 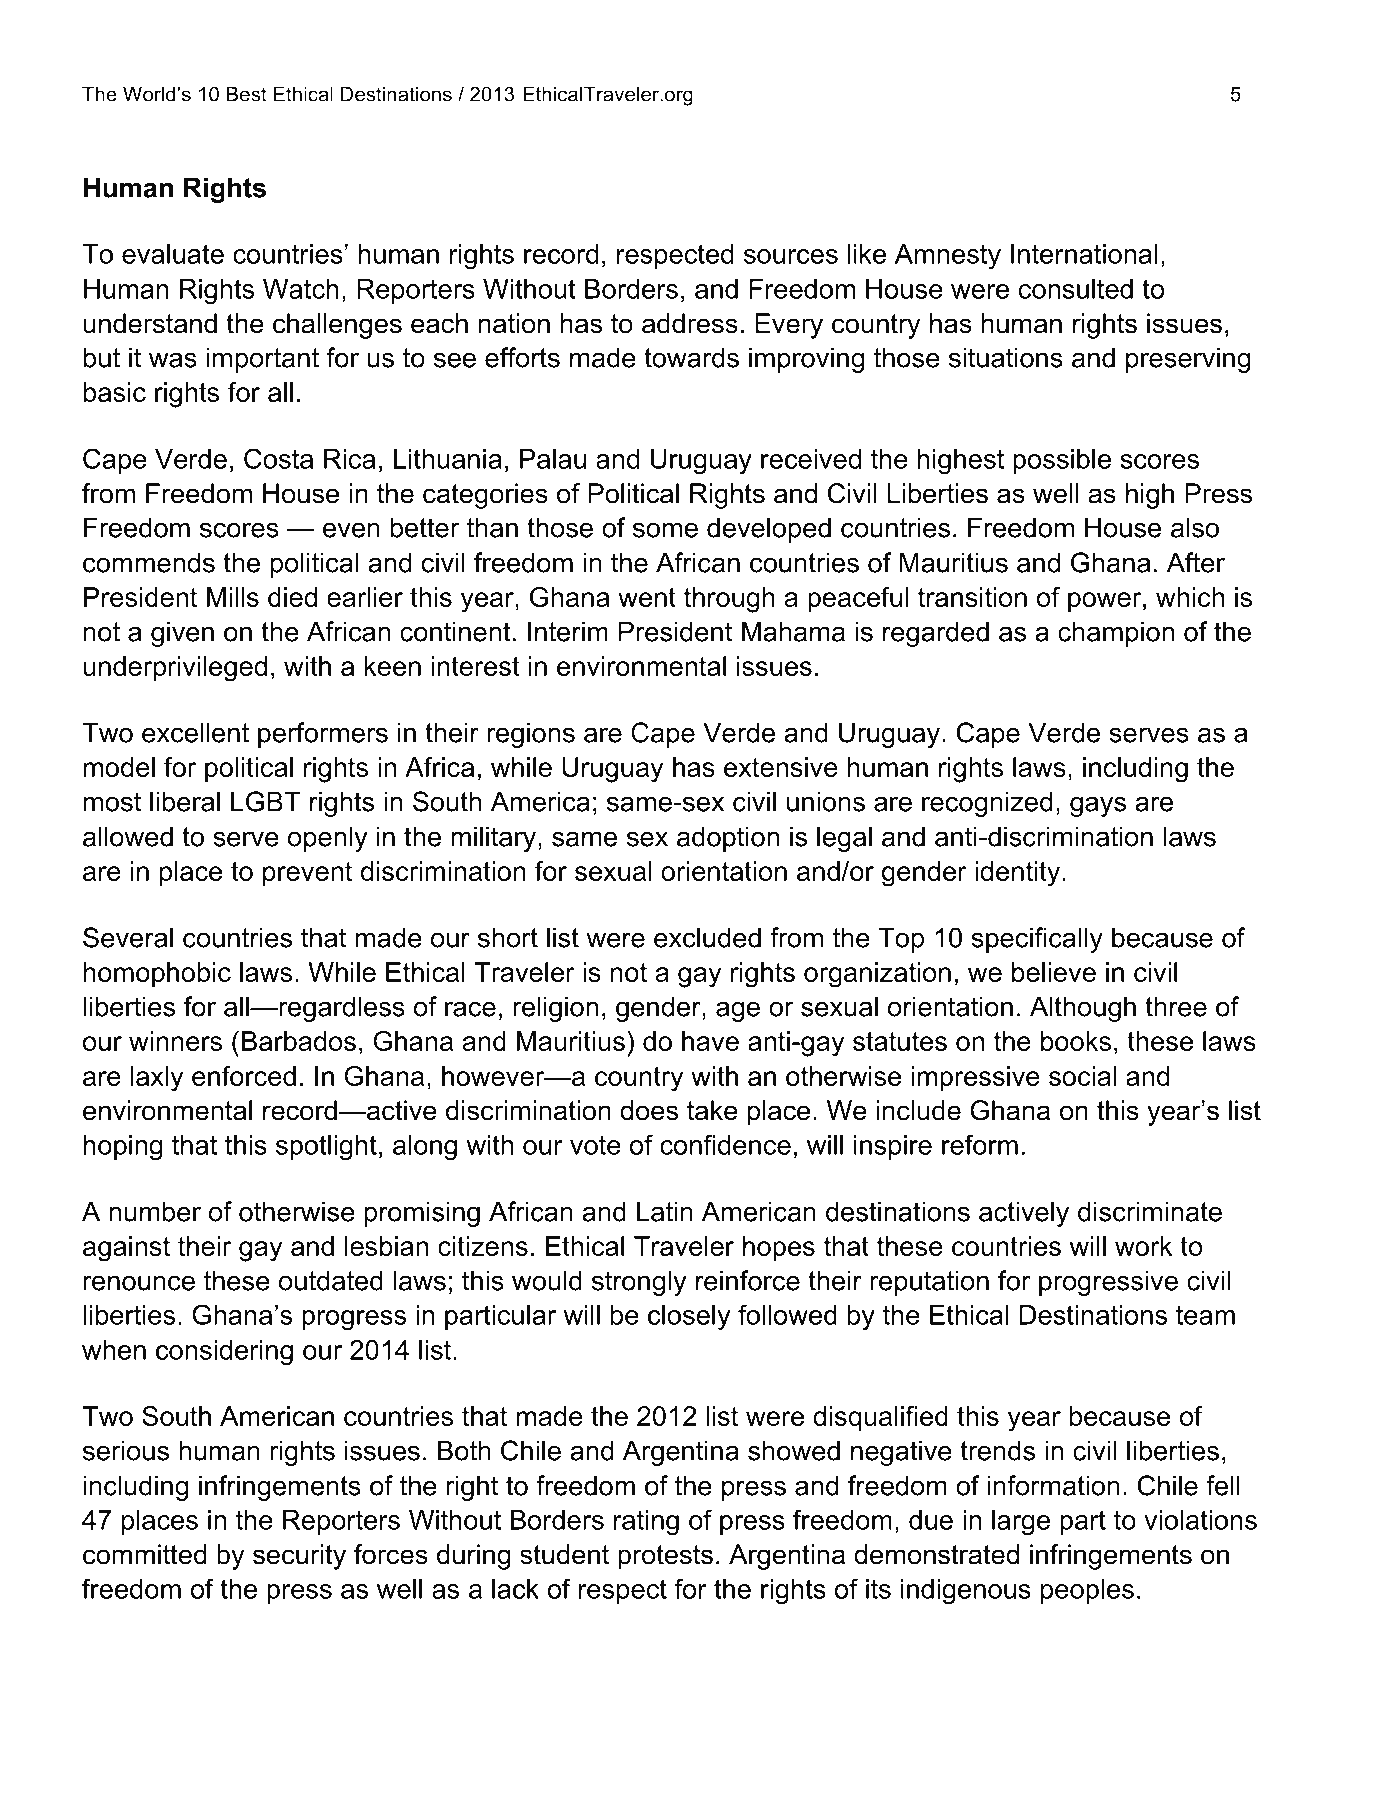 What do you see at coordinates (791, 256) in the document?
I see `sources` at bounding box center [791, 256].
